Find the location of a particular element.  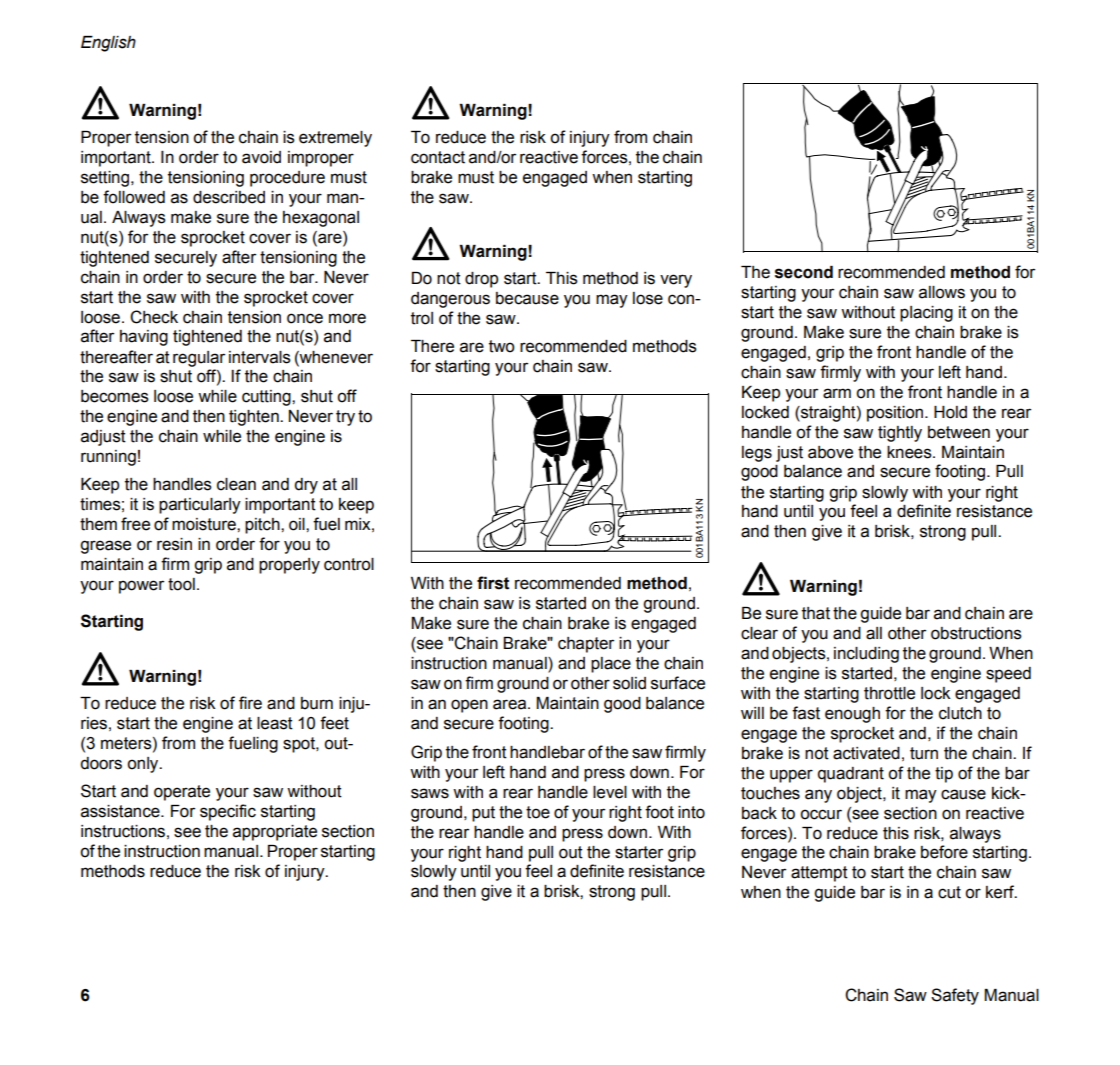

English is located at coordinates (108, 44).
